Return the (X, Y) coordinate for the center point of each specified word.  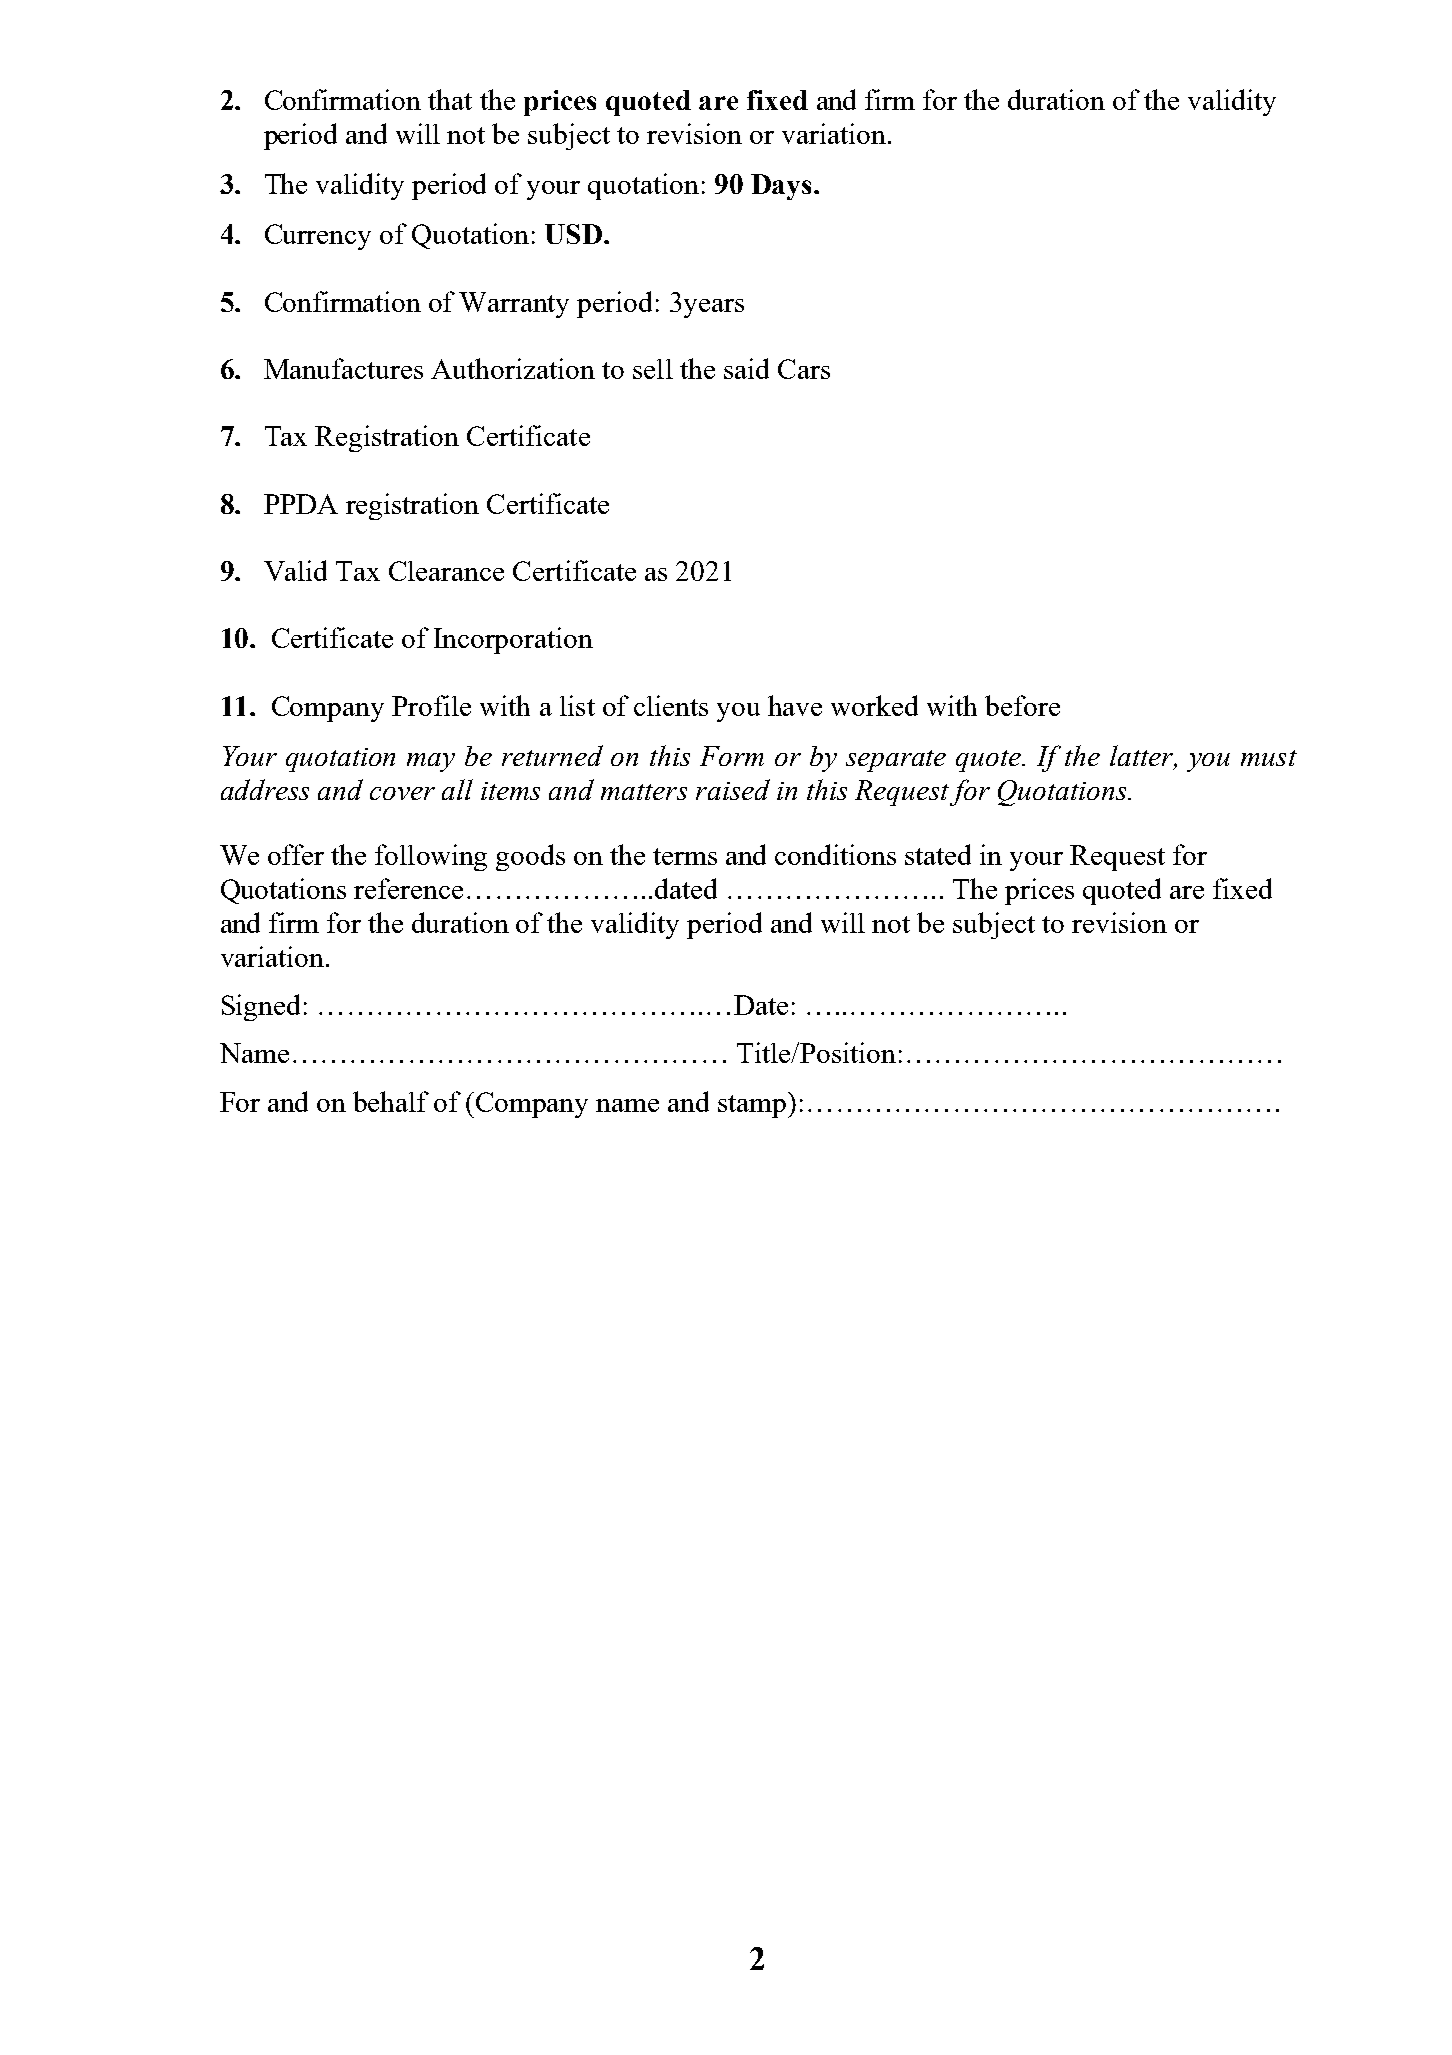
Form (732, 756)
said (746, 368)
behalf (391, 1101)
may (431, 762)
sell (653, 369)
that (450, 99)
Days (781, 187)
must (1269, 758)
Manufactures (343, 368)
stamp (753, 1105)
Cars (804, 369)
